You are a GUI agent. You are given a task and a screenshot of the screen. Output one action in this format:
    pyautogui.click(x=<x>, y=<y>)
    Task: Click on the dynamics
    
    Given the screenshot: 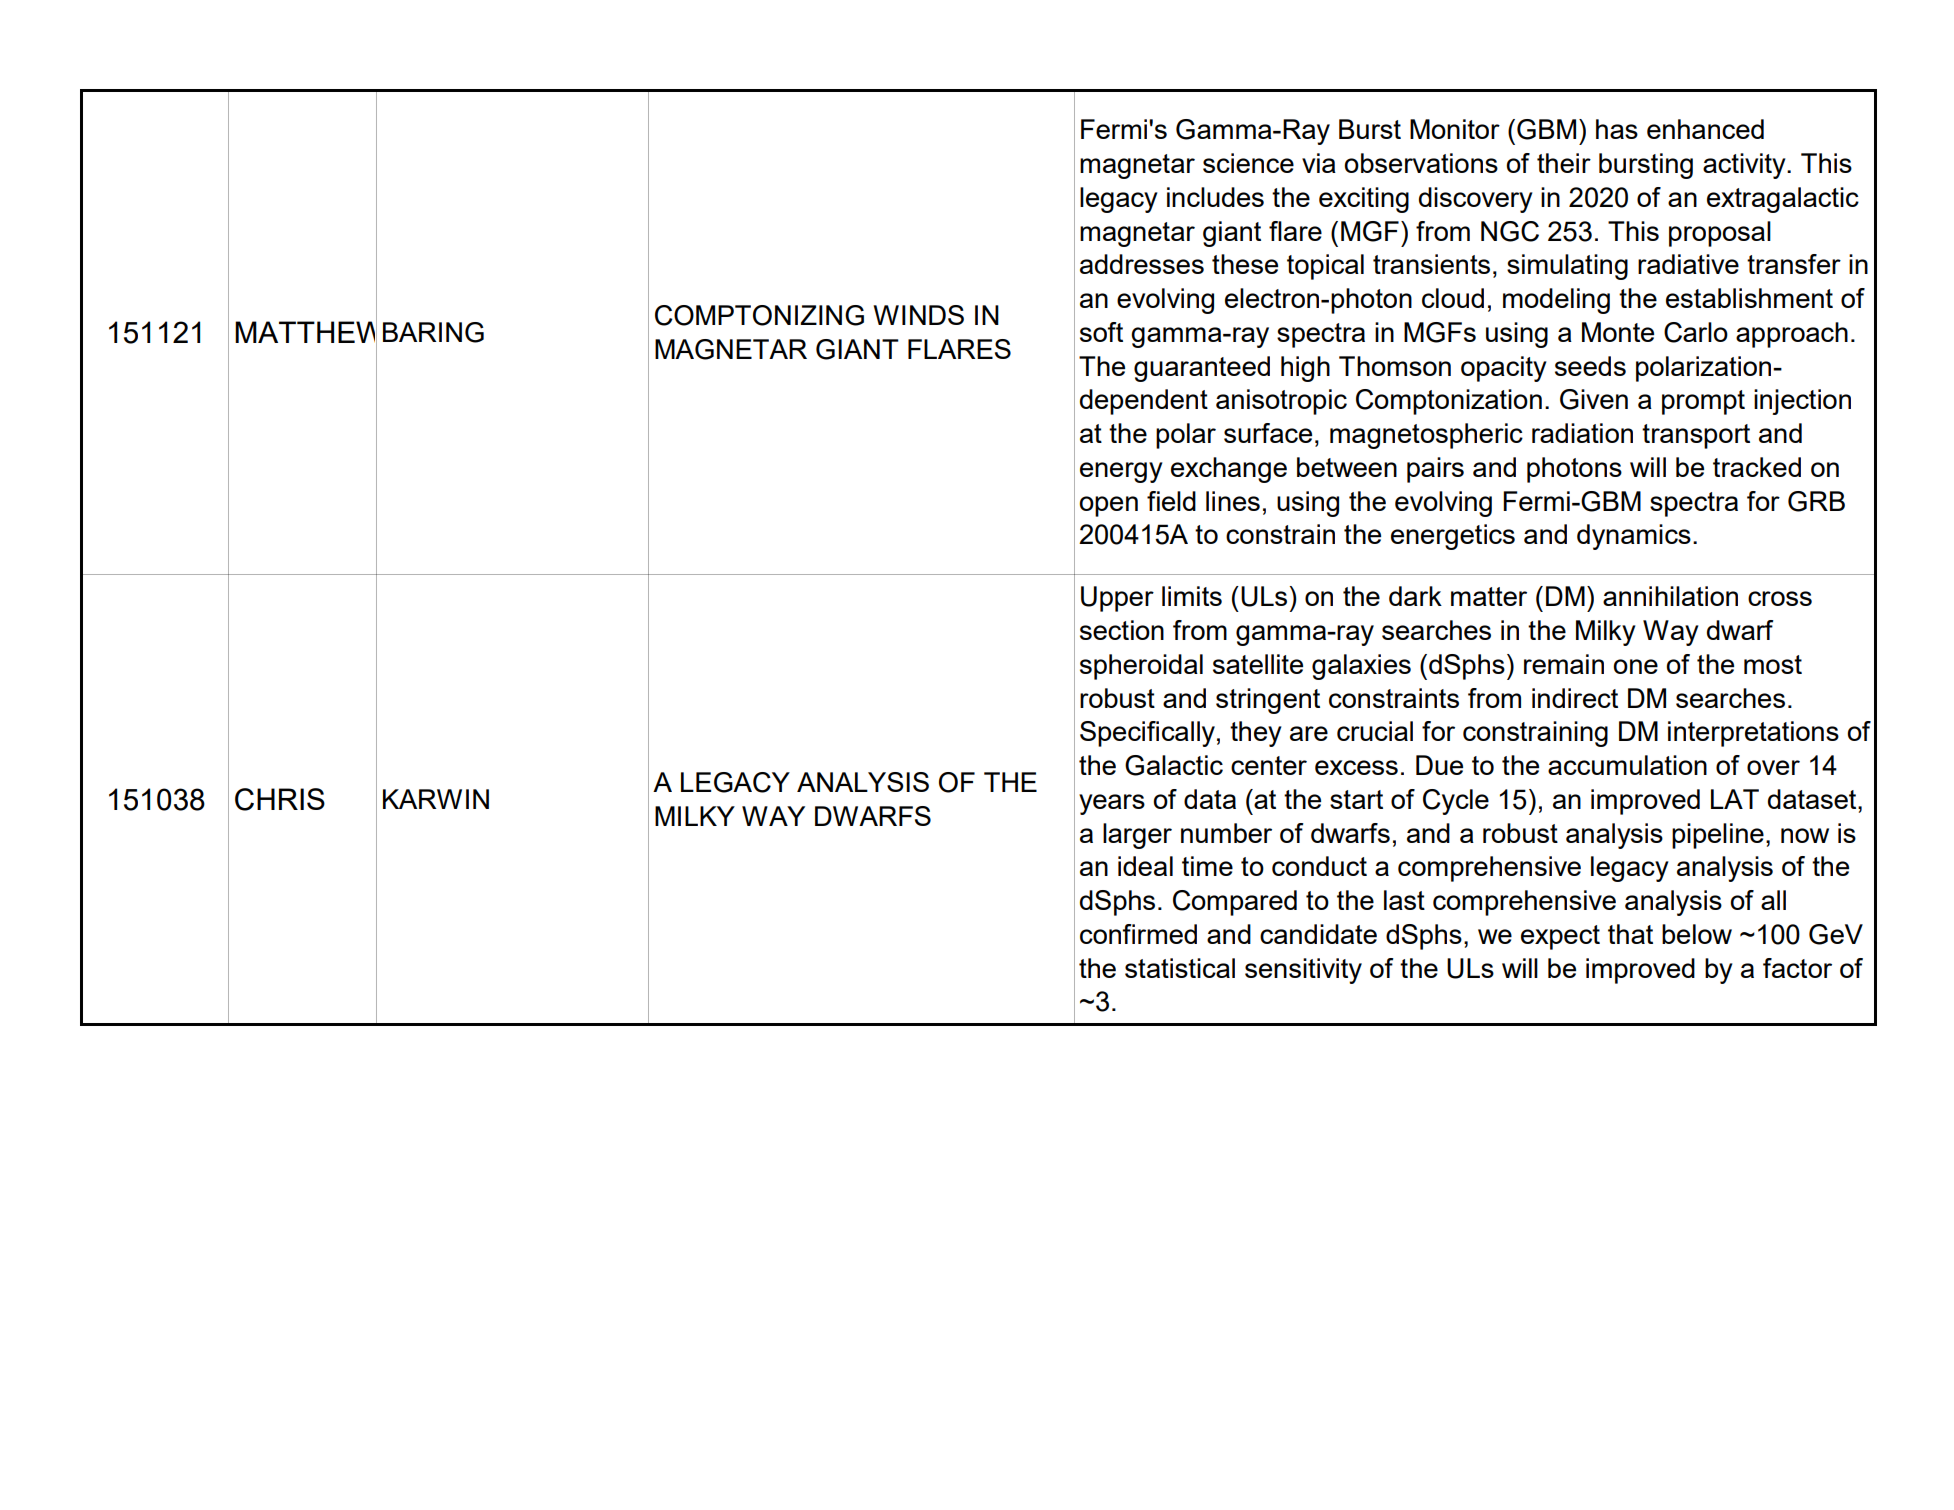 What is the action you would take?
    pyautogui.click(x=1634, y=537)
